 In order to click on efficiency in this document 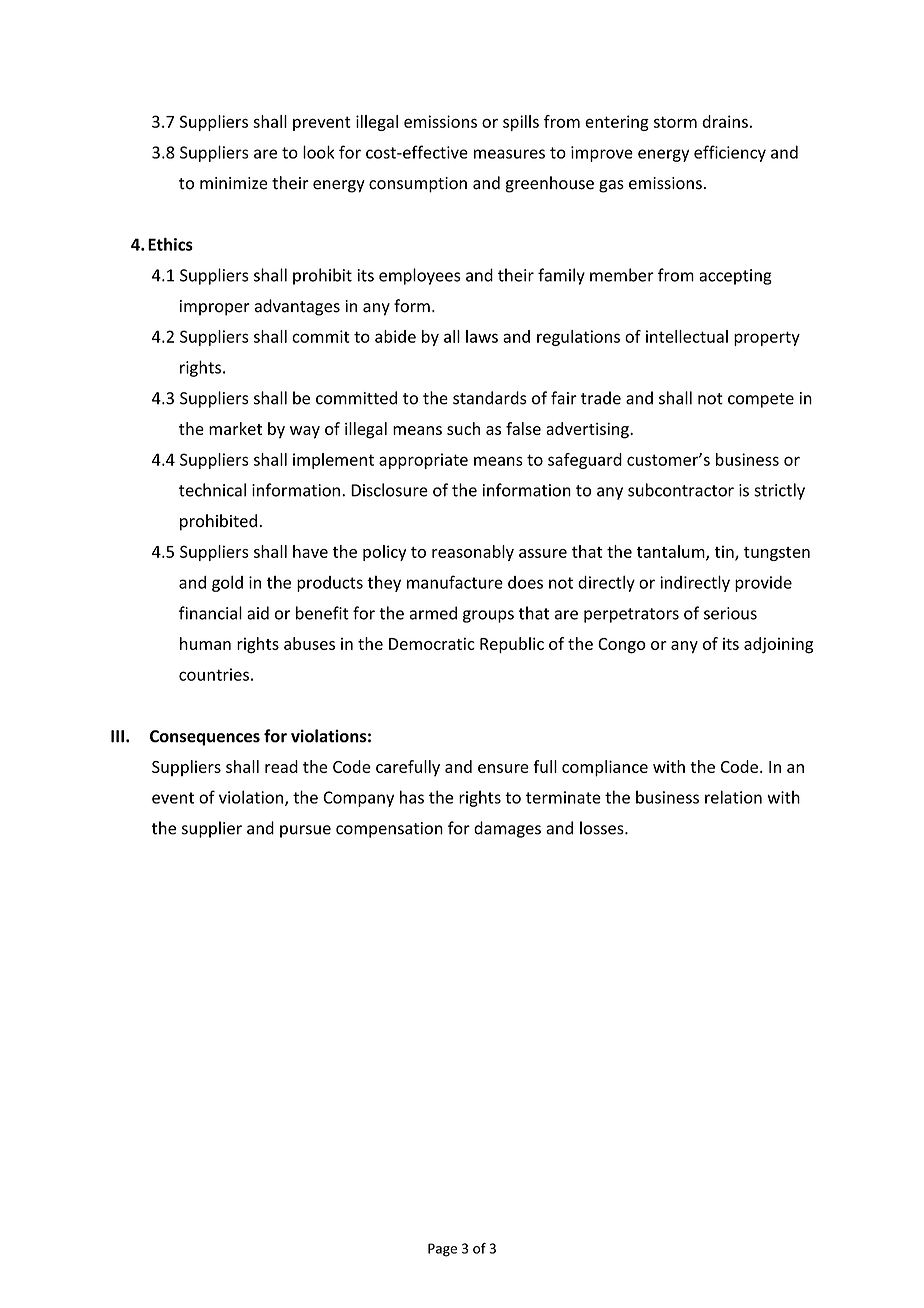, I will do `click(730, 153)`.
